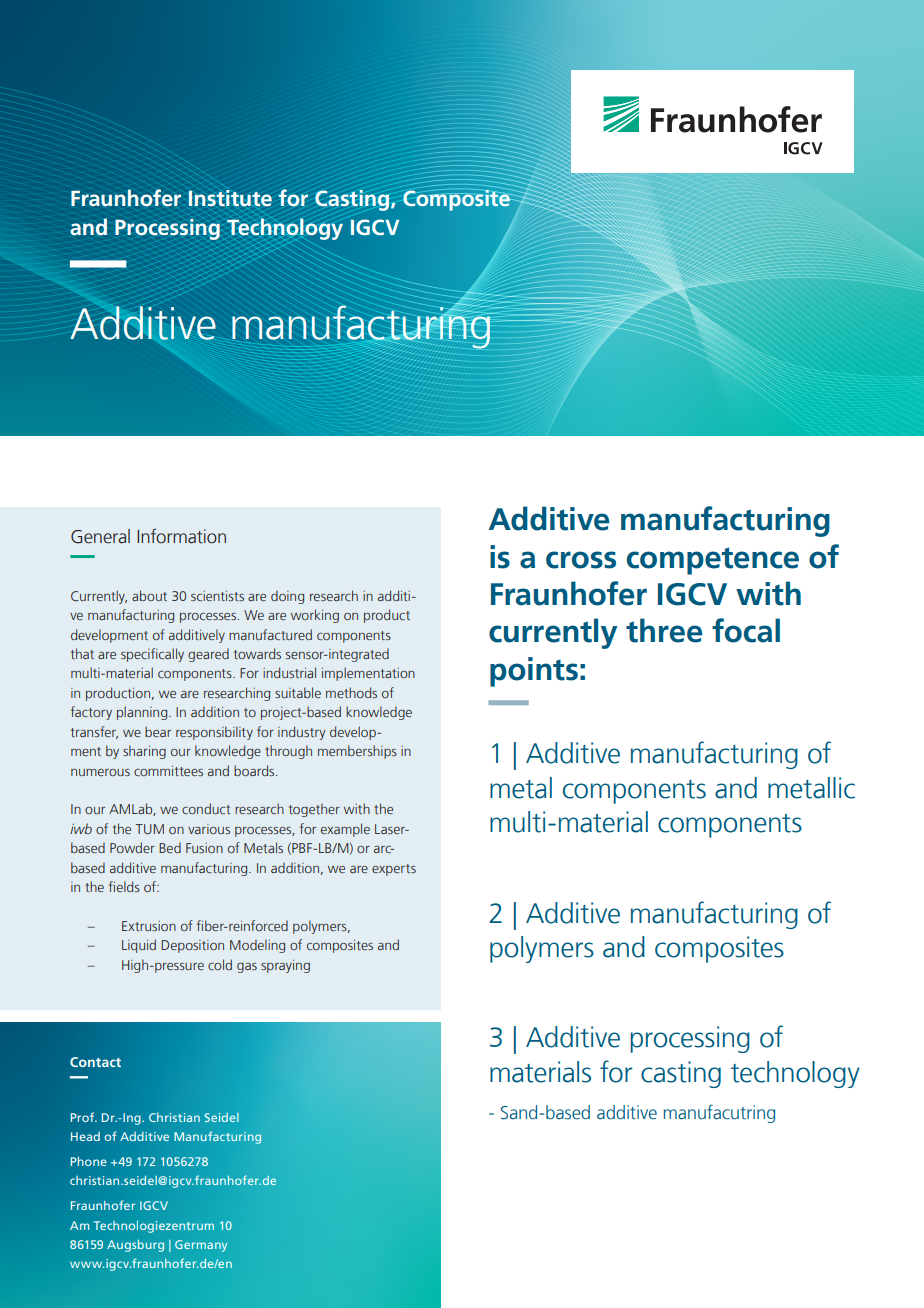 This screenshot has height=1308, width=924. Describe the element at coordinates (713, 561) in the screenshot. I see `competence` at that location.
